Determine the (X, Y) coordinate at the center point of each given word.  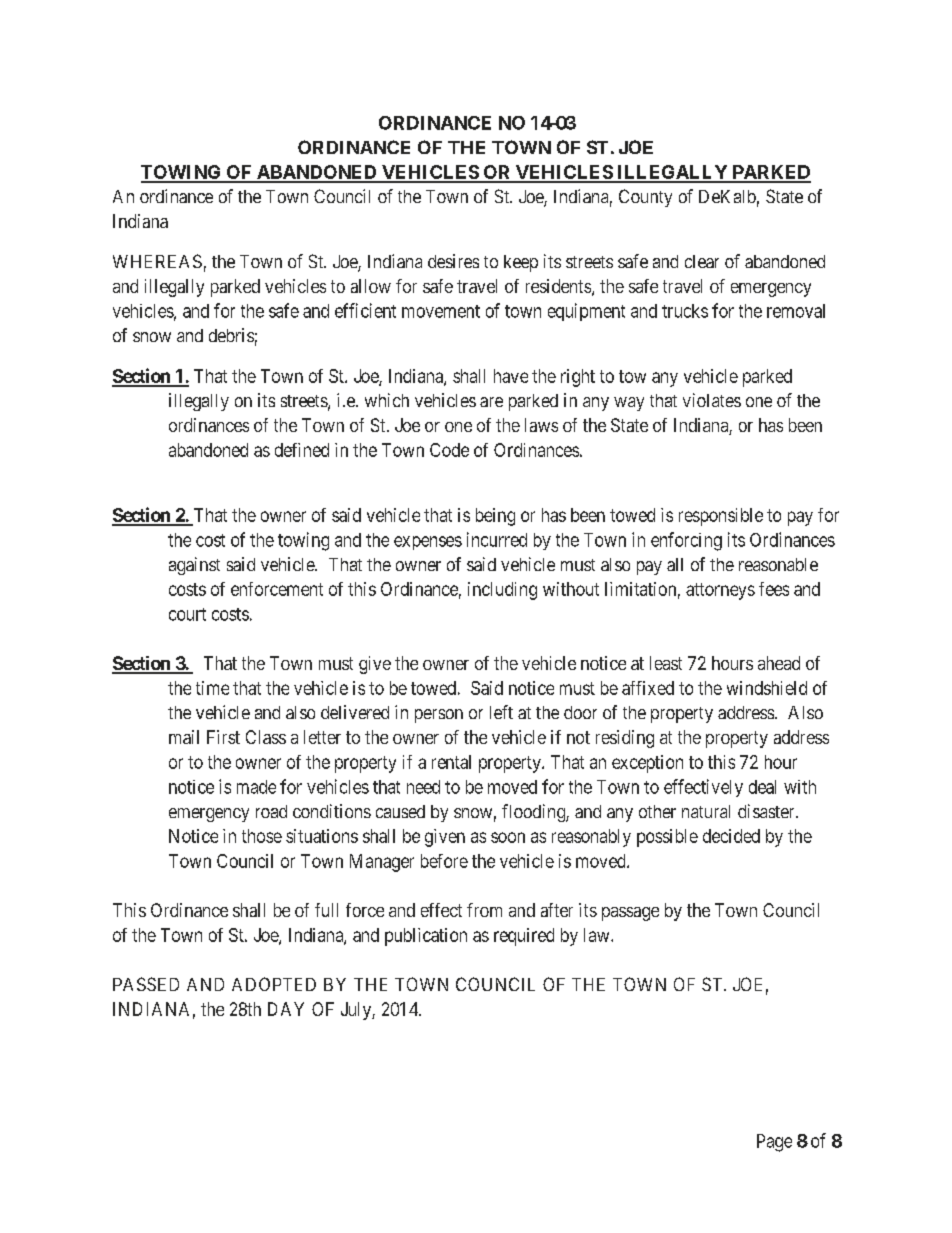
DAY (286, 1009)
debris (231, 335)
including (502, 591)
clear (702, 261)
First (223, 737)
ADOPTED (274, 984)
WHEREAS (157, 261)
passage (630, 914)
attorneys (720, 591)
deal (762, 787)
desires (453, 261)
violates (712, 400)
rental (451, 762)
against (194, 566)
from (484, 910)
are (491, 402)
